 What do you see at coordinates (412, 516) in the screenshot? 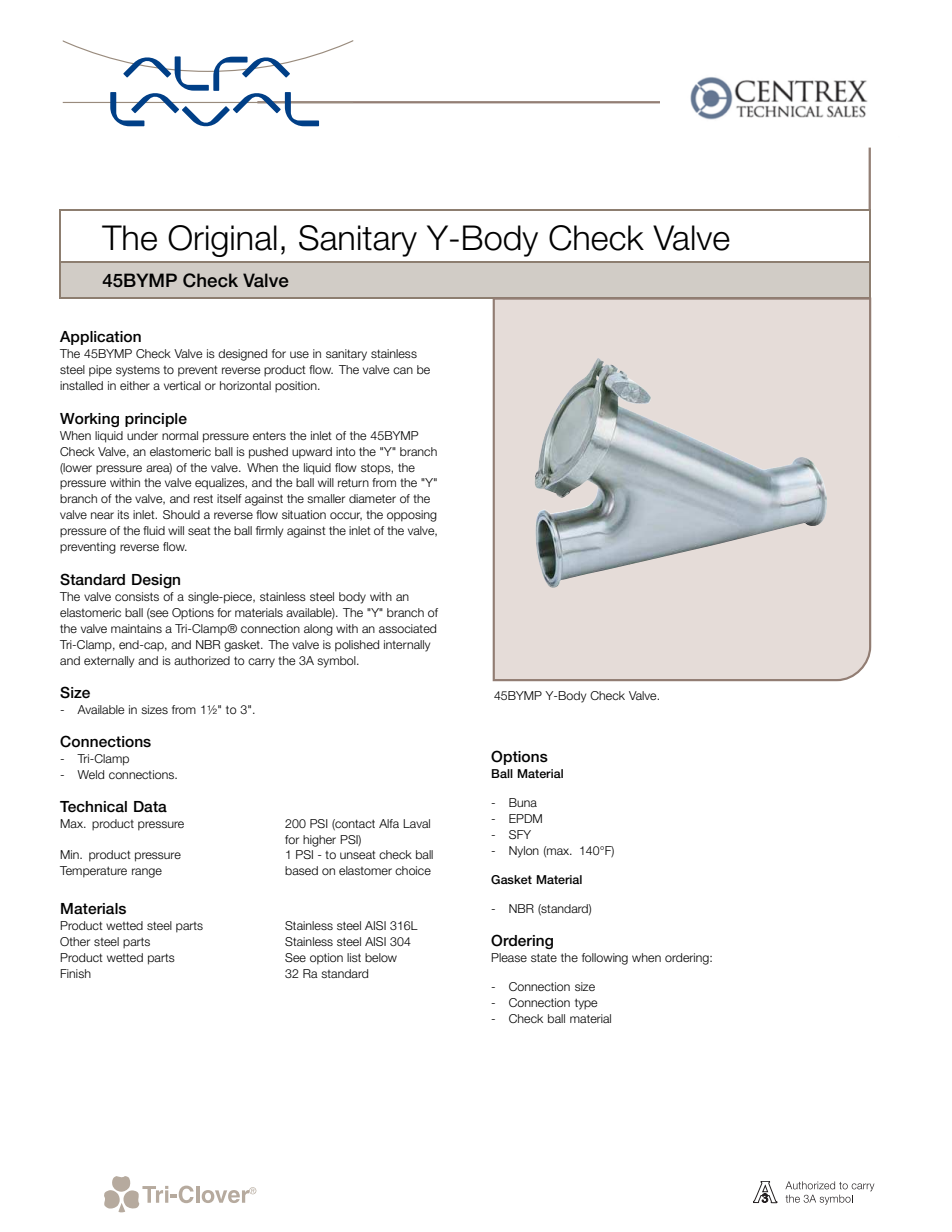
I see `opposing` at bounding box center [412, 516].
